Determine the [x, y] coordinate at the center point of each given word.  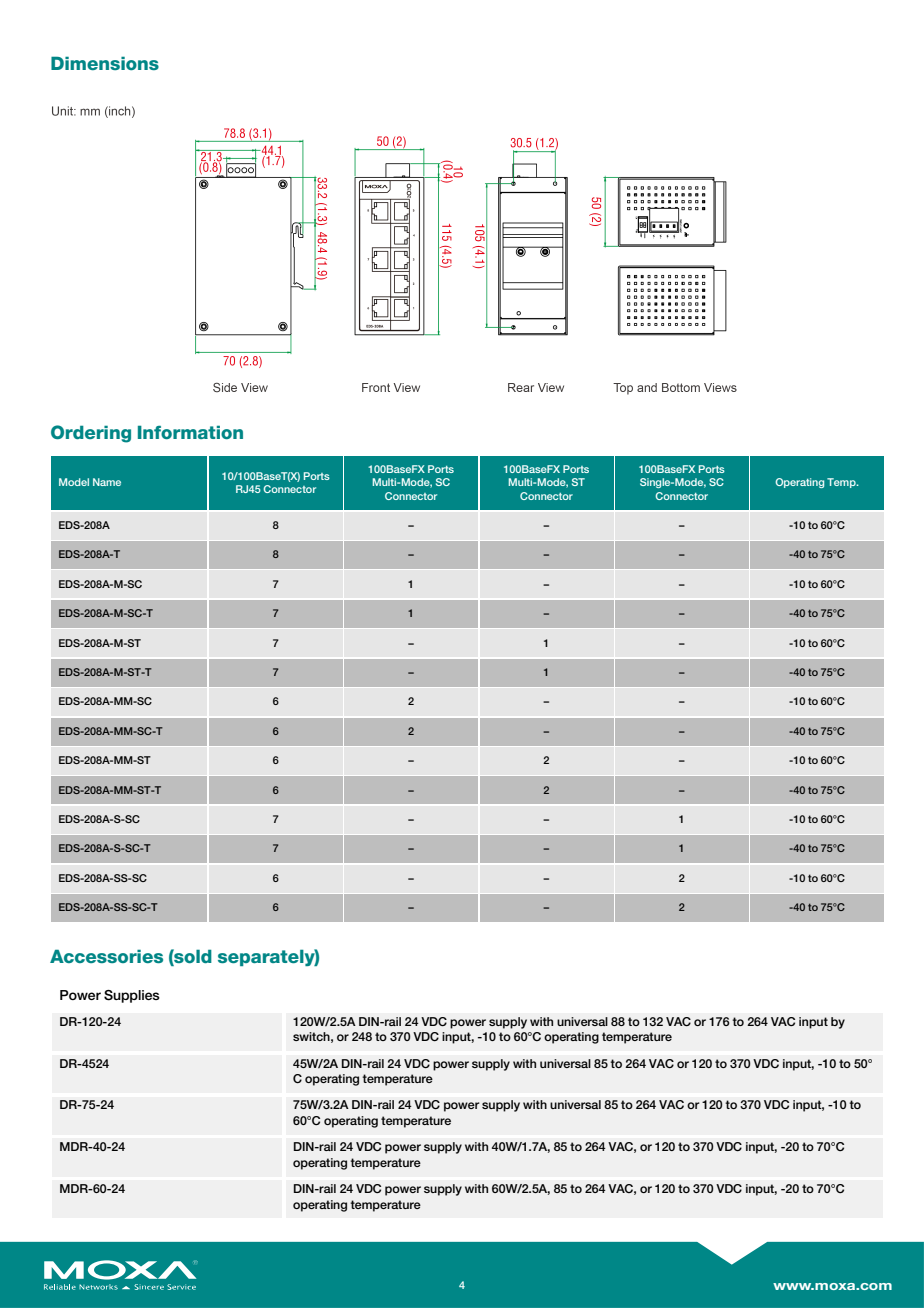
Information [190, 432]
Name [107, 482]
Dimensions [105, 63]
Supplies [132, 996]
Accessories [106, 956]
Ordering [91, 434]
